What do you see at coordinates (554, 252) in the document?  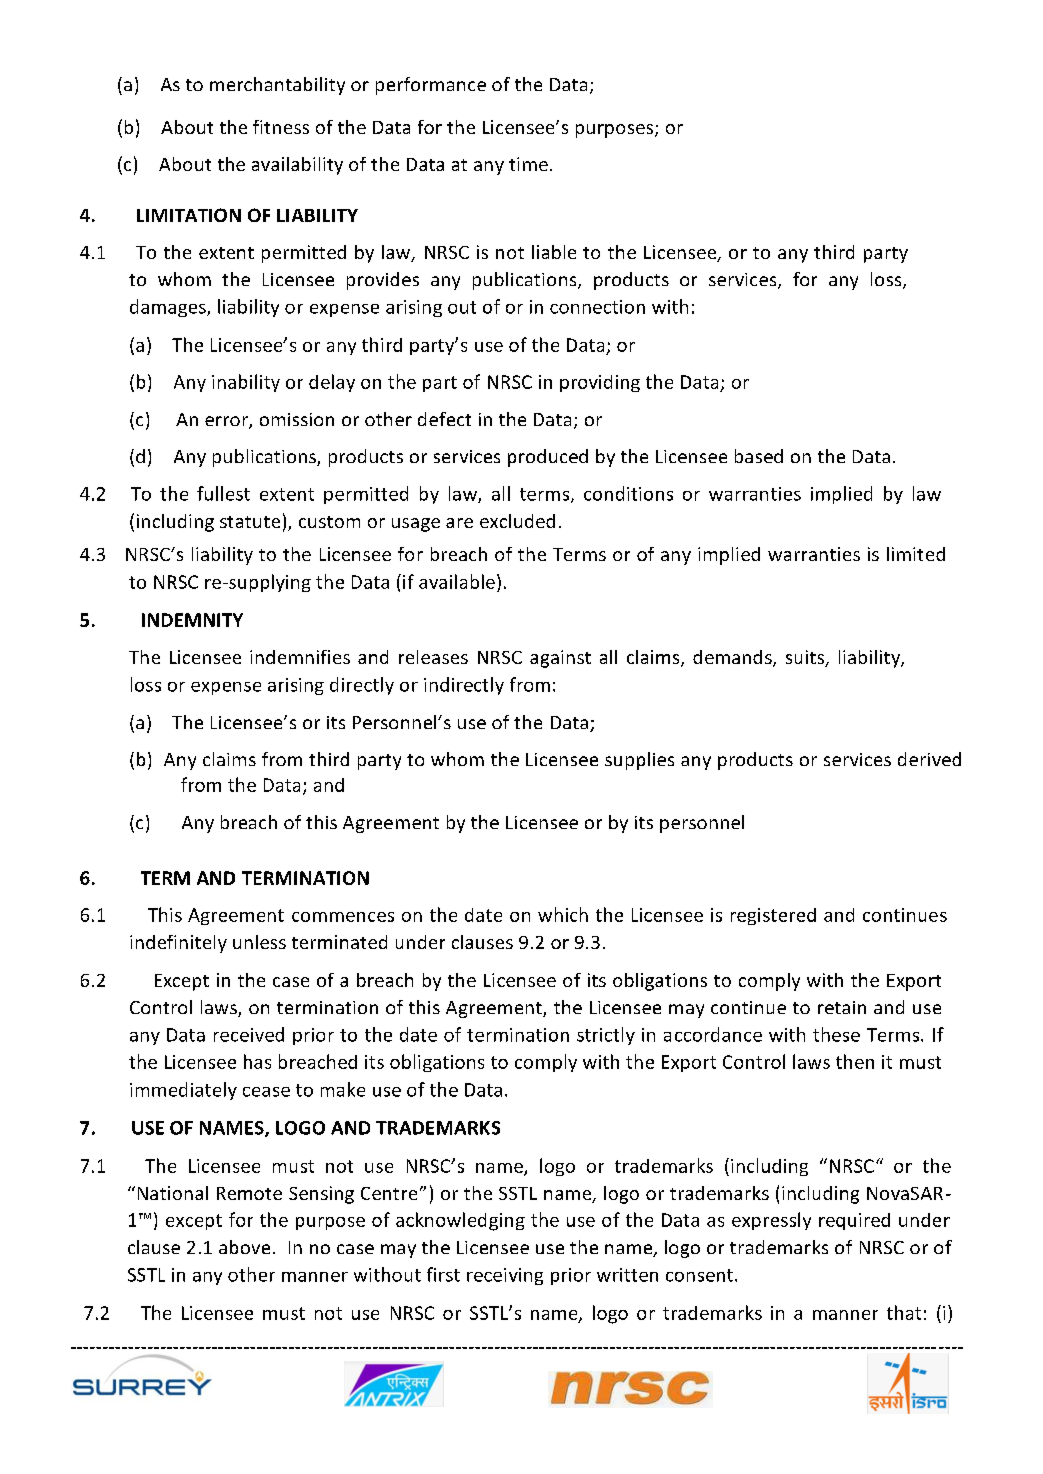 I see `liable` at bounding box center [554, 252].
